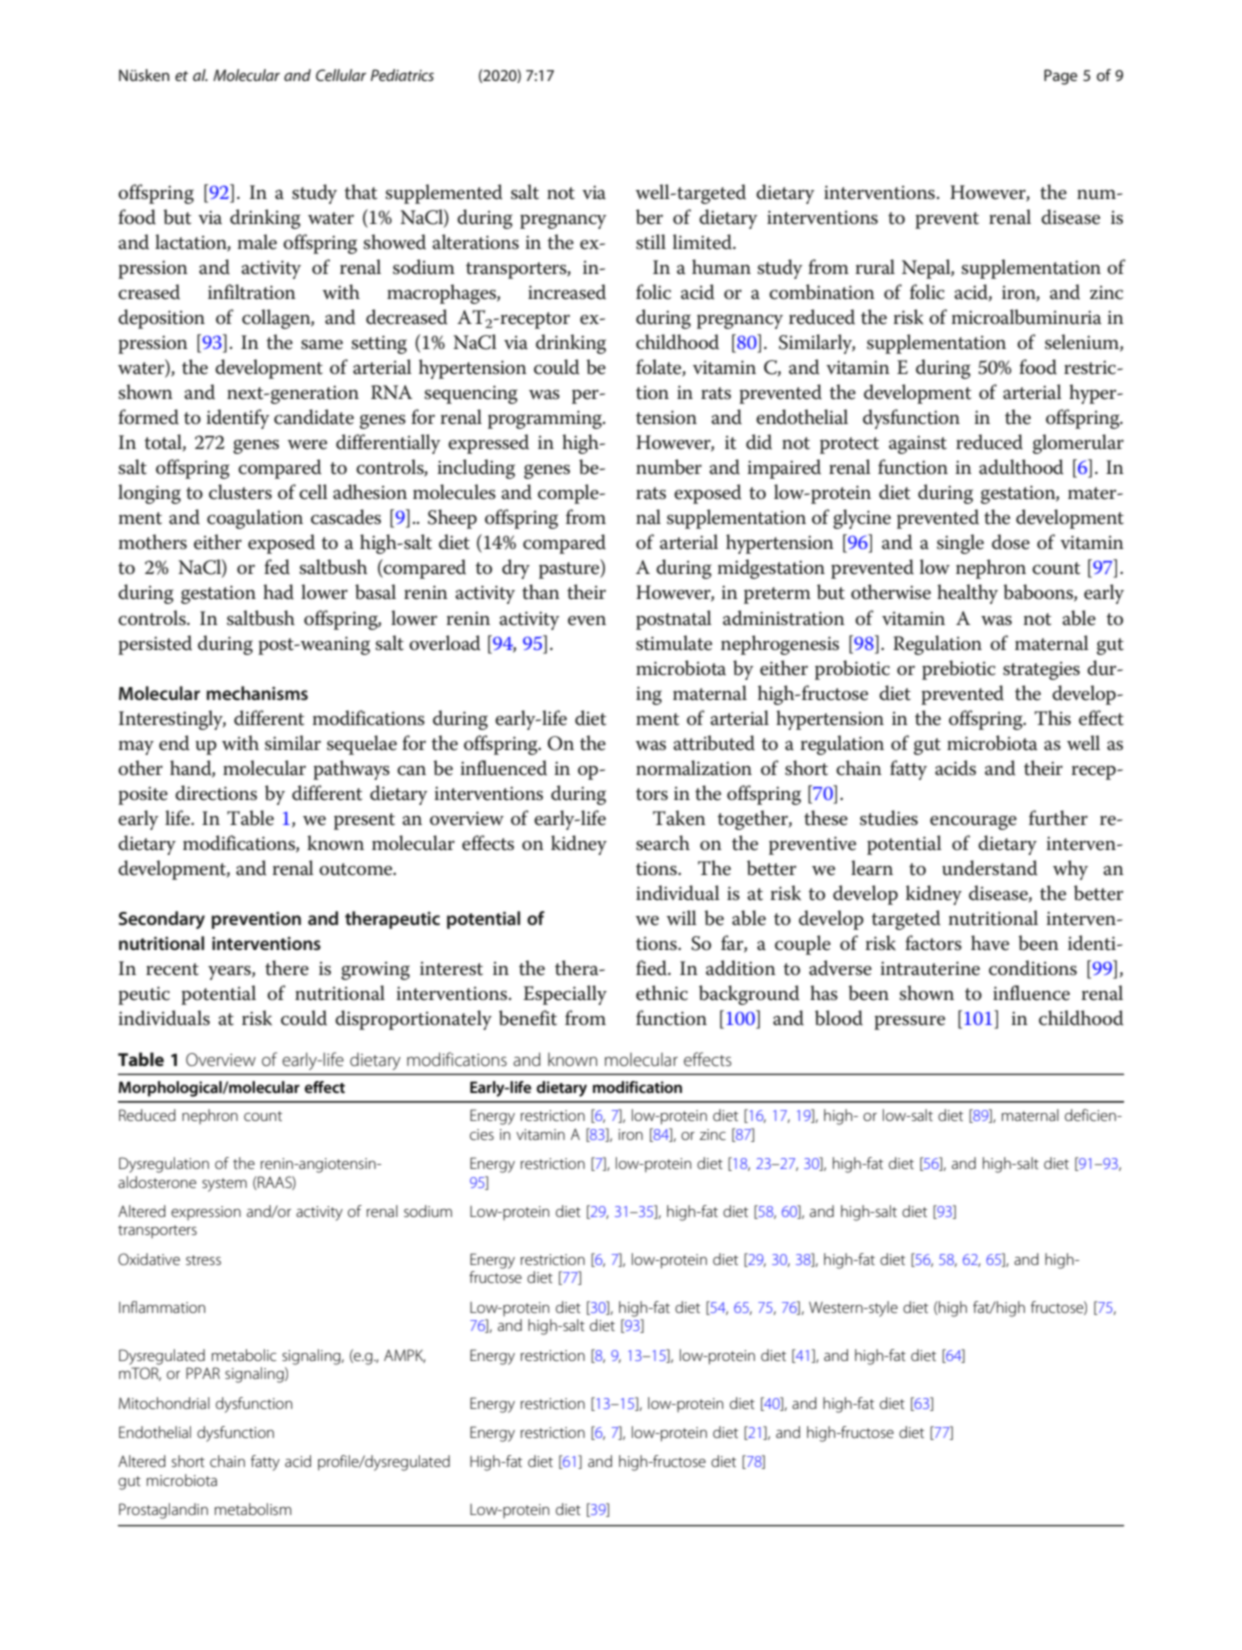 The height and width of the page is (1650, 1242). What do you see at coordinates (973, 822) in the page?
I see `encourage` at bounding box center [973, 822].
